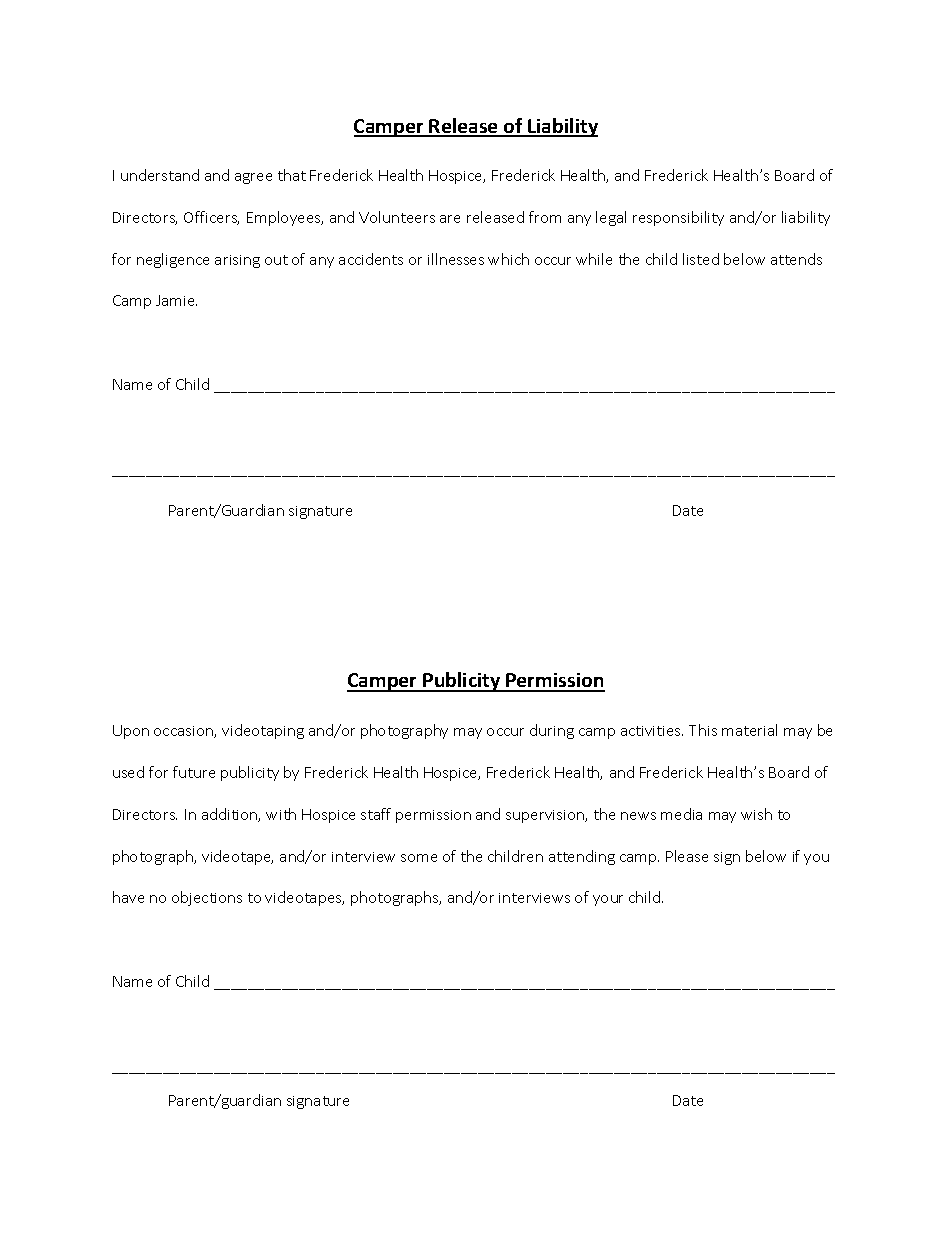 The height and width of the page is (1233, 952). What do you see at coordinates (176, 300) in the page?
I see `Jamie` at bounding box center [176, 300].
